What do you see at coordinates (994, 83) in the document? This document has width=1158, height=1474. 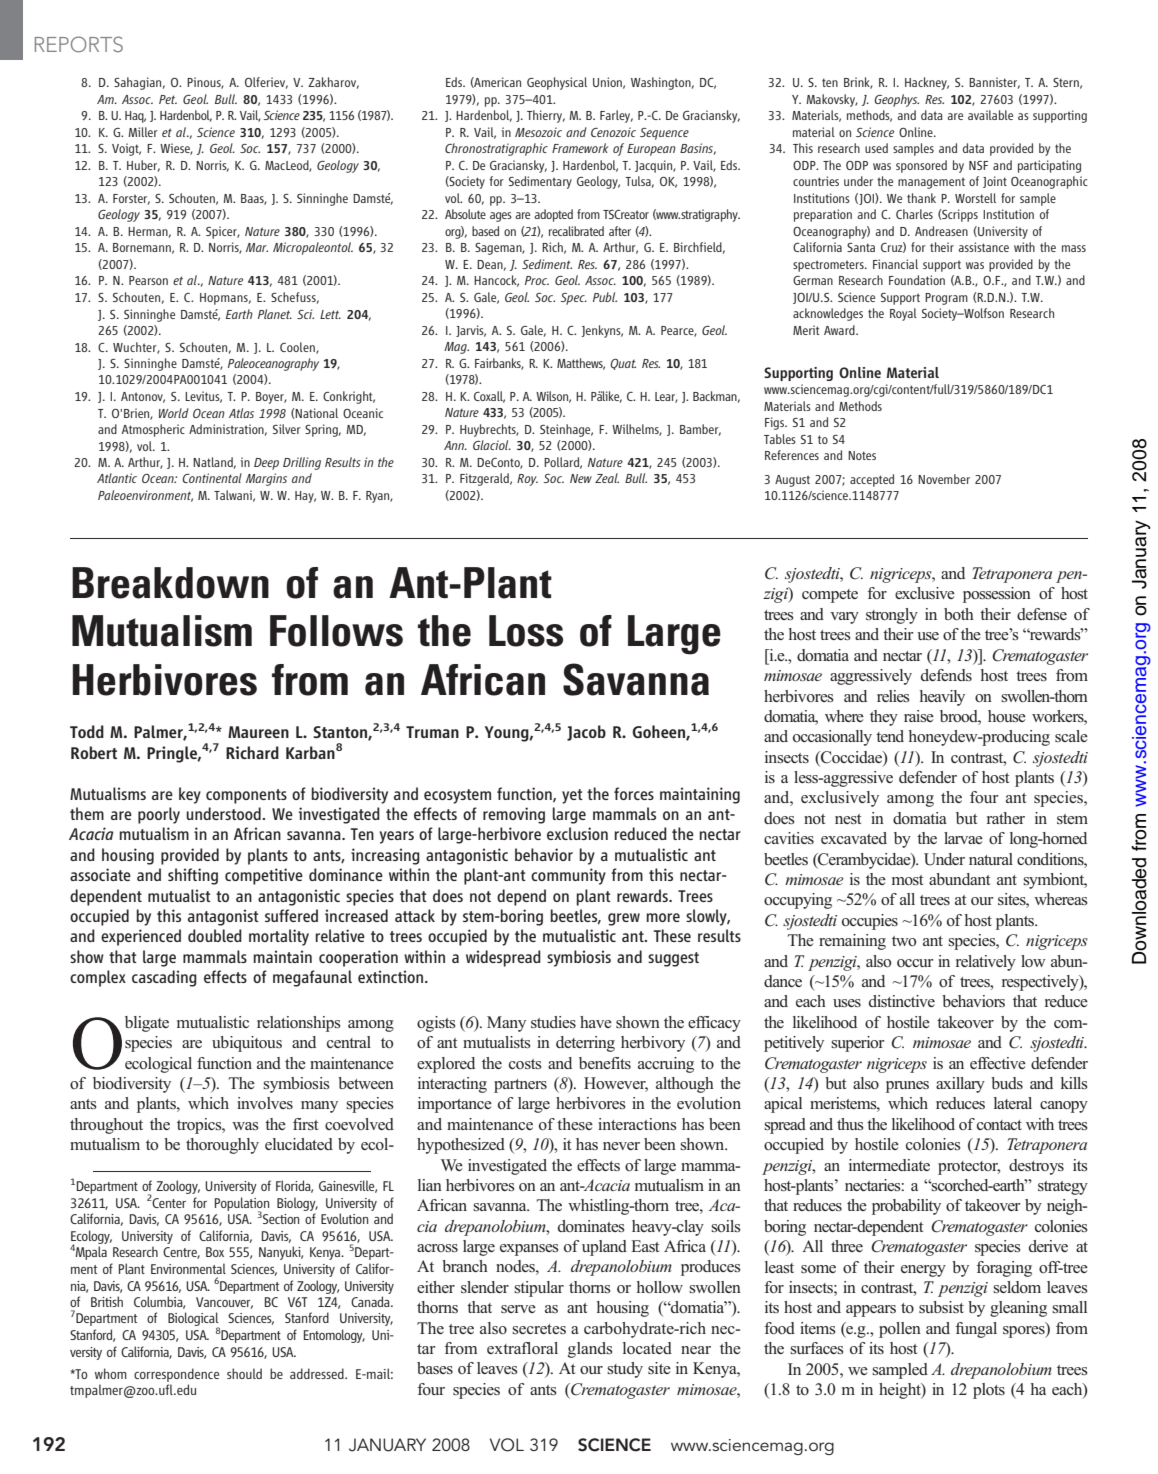 I see `Bannister` at bounding box center [994, 83].
